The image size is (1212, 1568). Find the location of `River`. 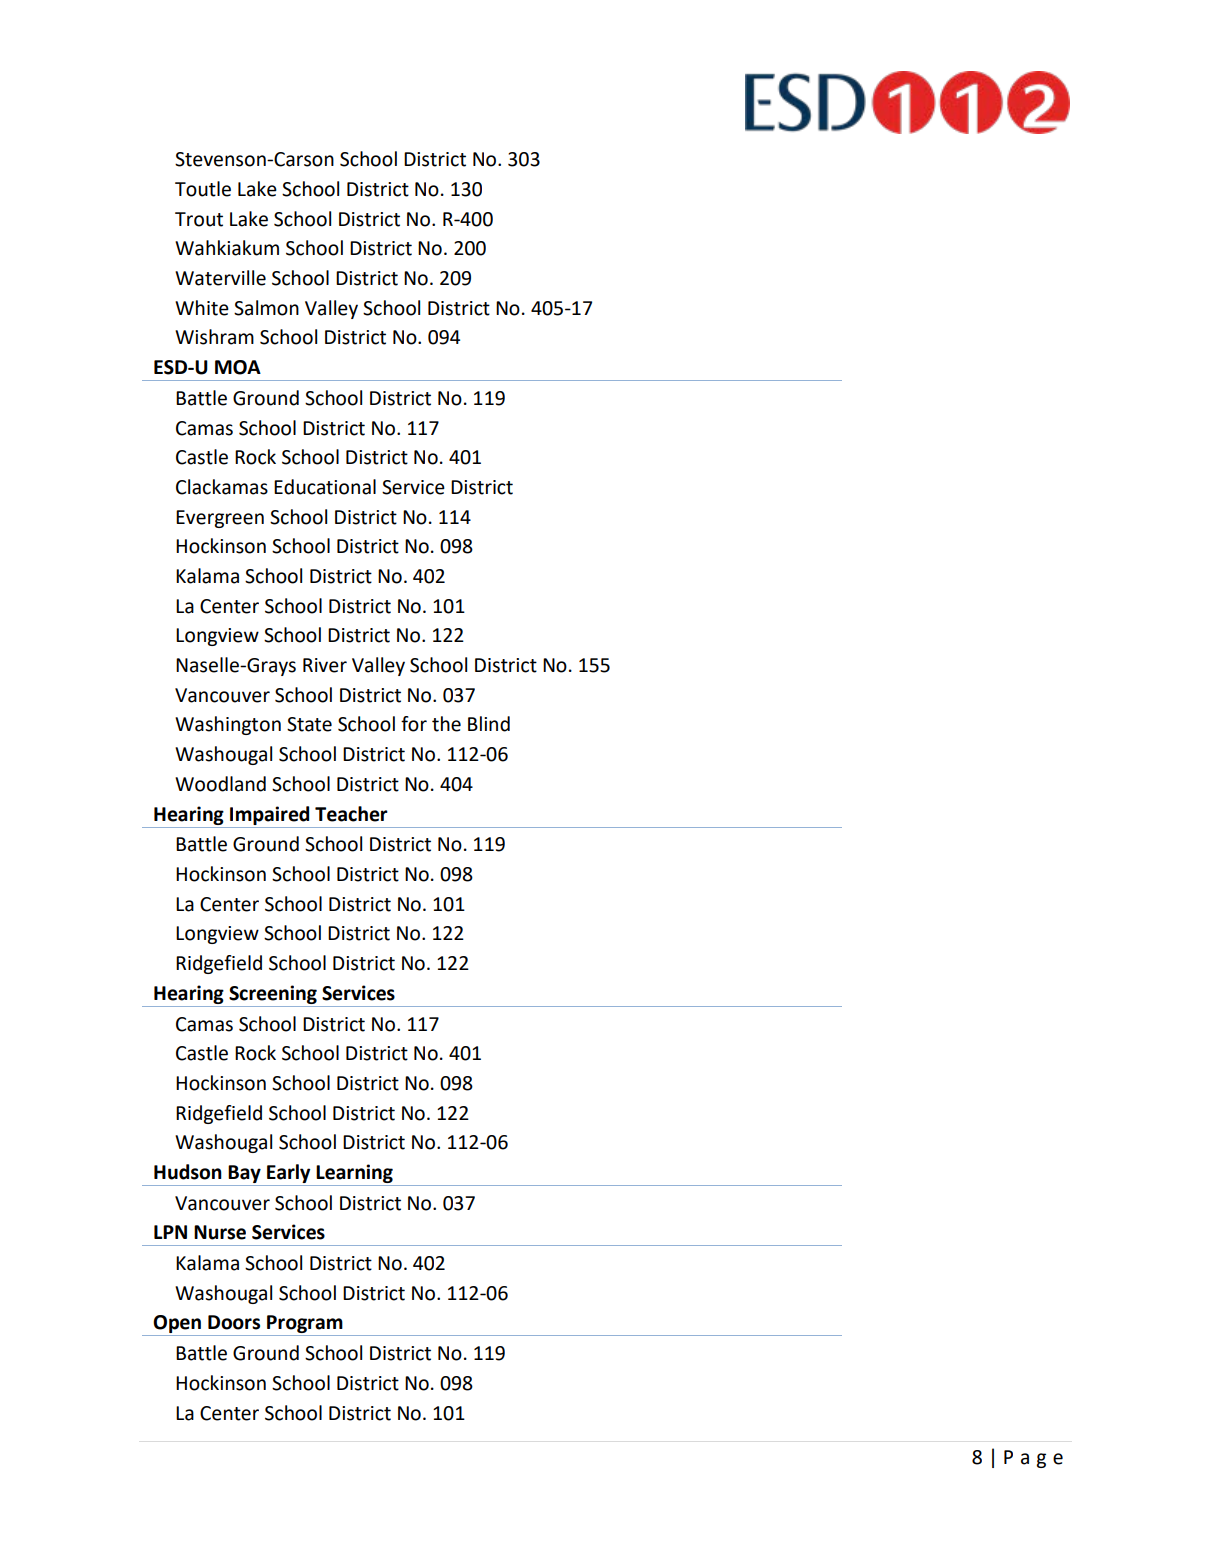

River is located at coordinates (325, 665).
